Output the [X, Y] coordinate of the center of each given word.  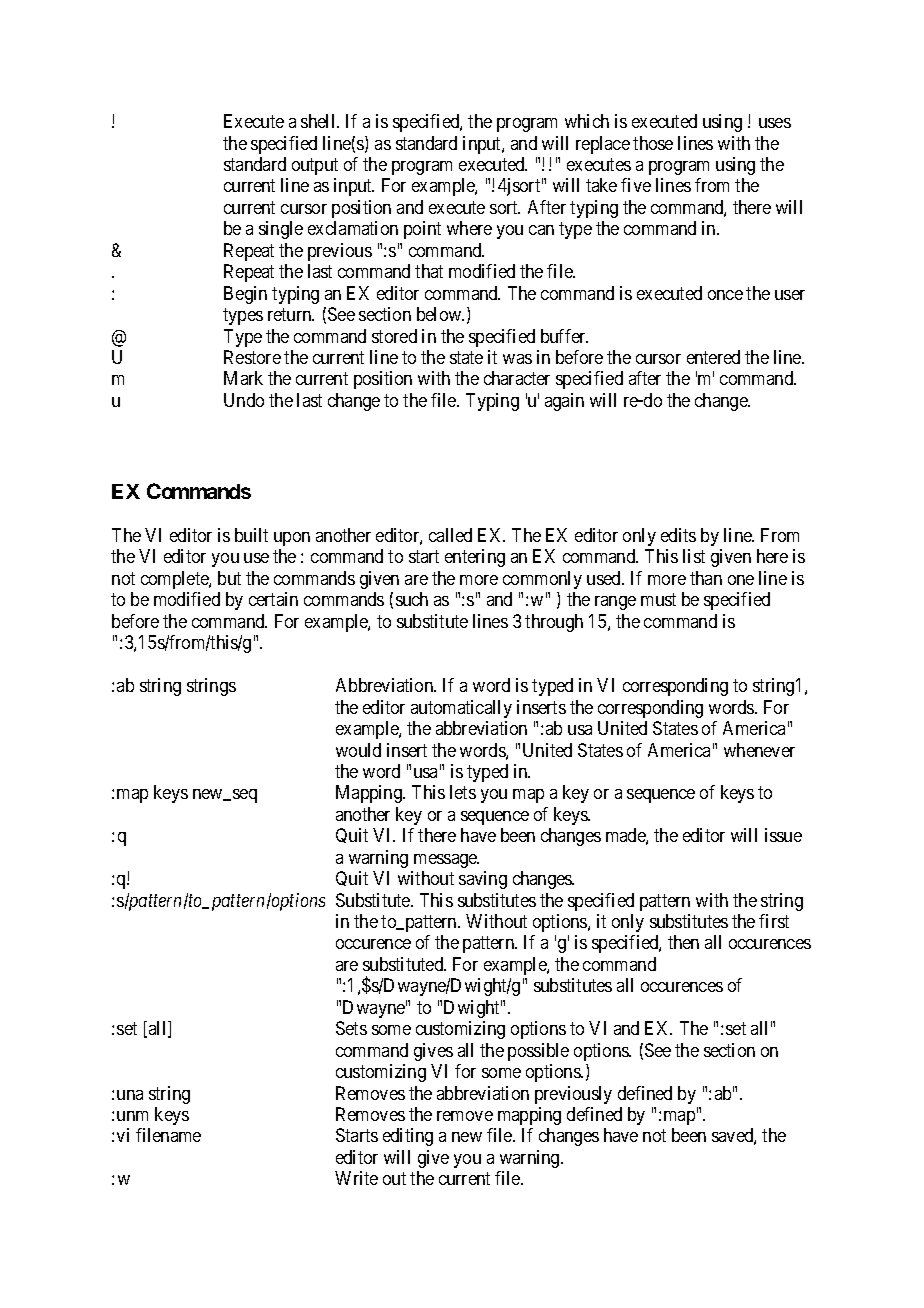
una [130, 1095]
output [315, 166]
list [694, 556]
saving [483, 880]
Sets [351, 1028]
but [229, 578]
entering [475, 558]
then [683, 942]
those [653, 143]
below [440, 314]
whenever [759, 750]
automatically [461, 709]
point [422, 230]
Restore [252, 357]
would [358, 750]
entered [713, 357]
